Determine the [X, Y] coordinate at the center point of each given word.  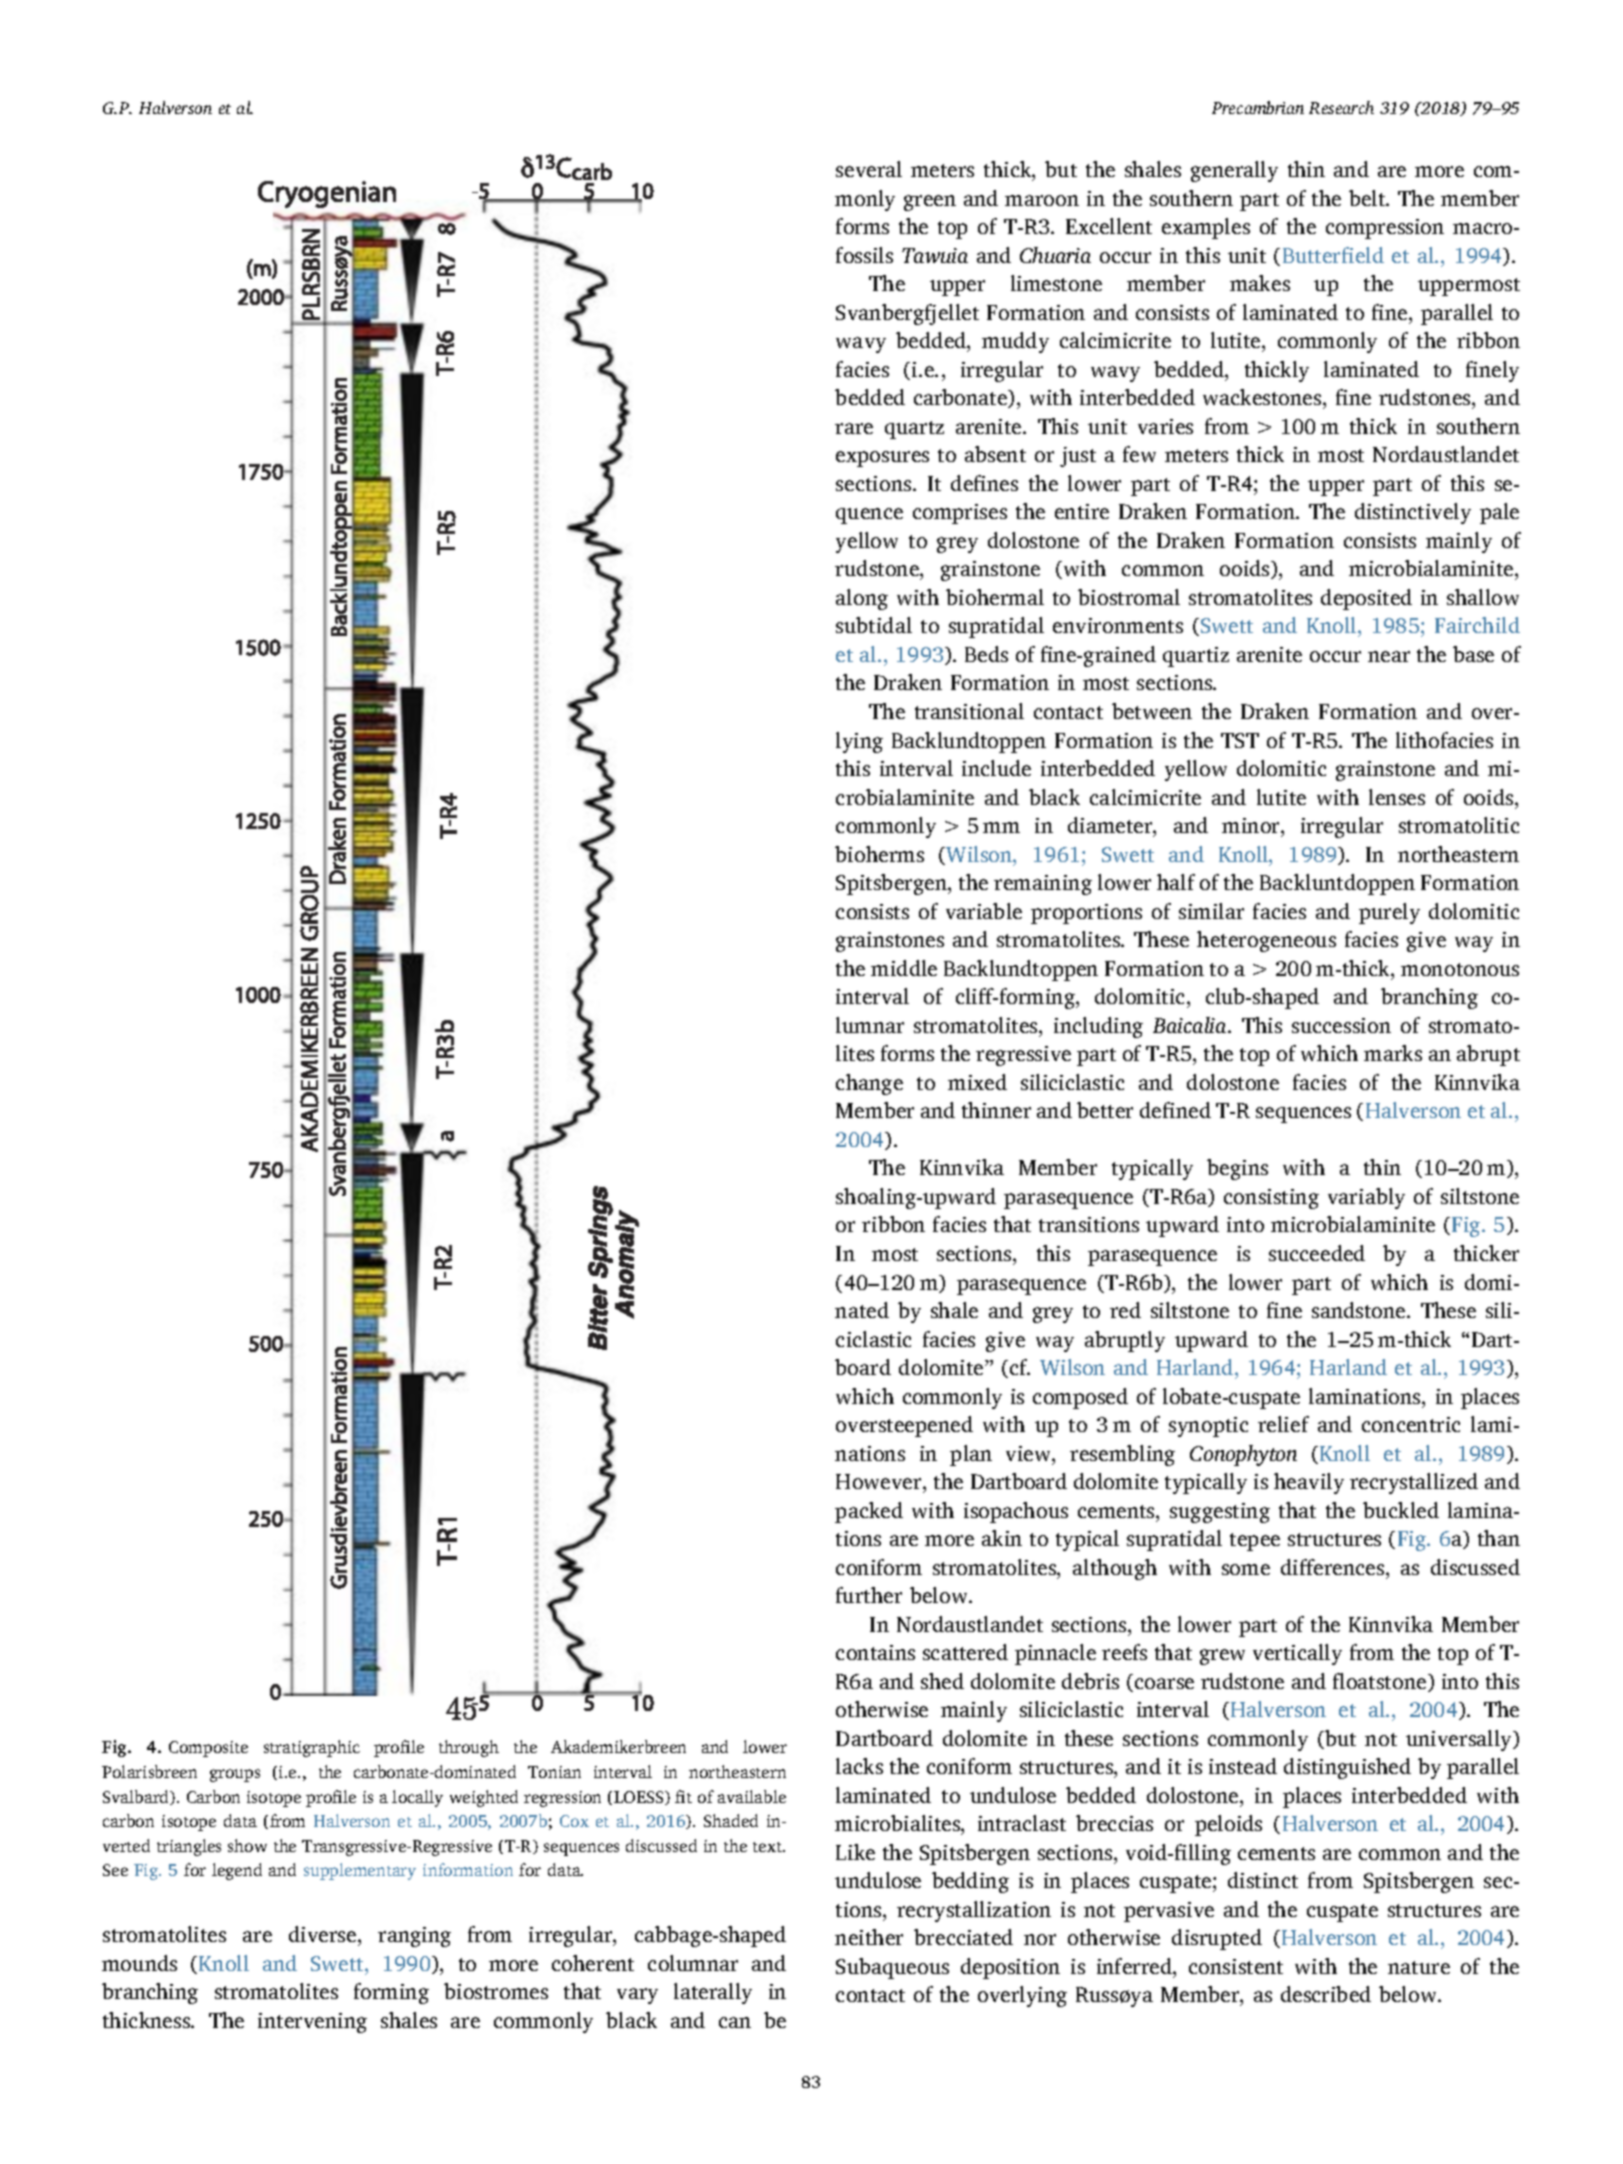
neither [869, 1937]
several [869, 169]
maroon [1042, 200]
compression [1385, 229]
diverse [324, 1936]
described [1326, 1994]
